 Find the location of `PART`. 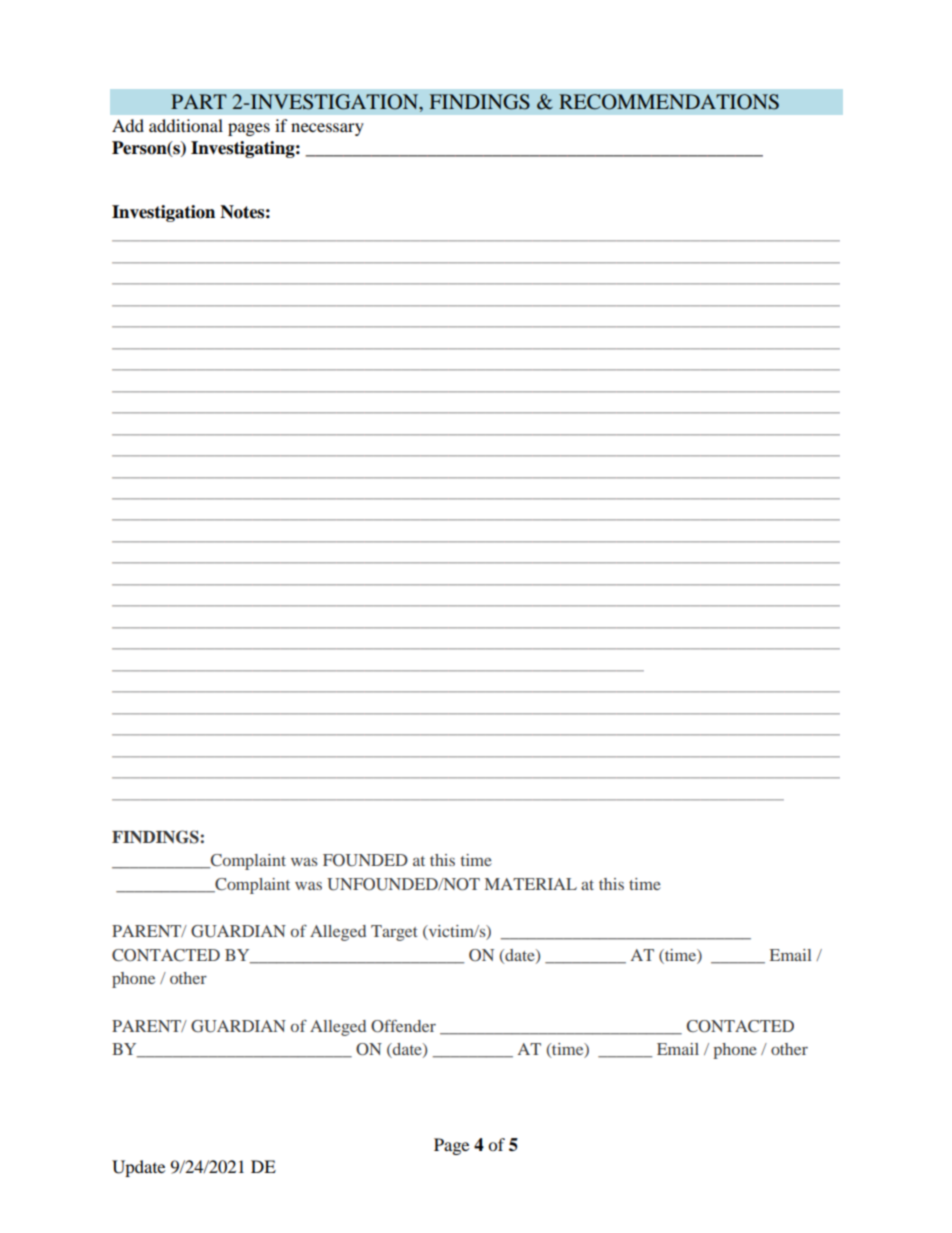

PART is located at coordinates (199, 101).
